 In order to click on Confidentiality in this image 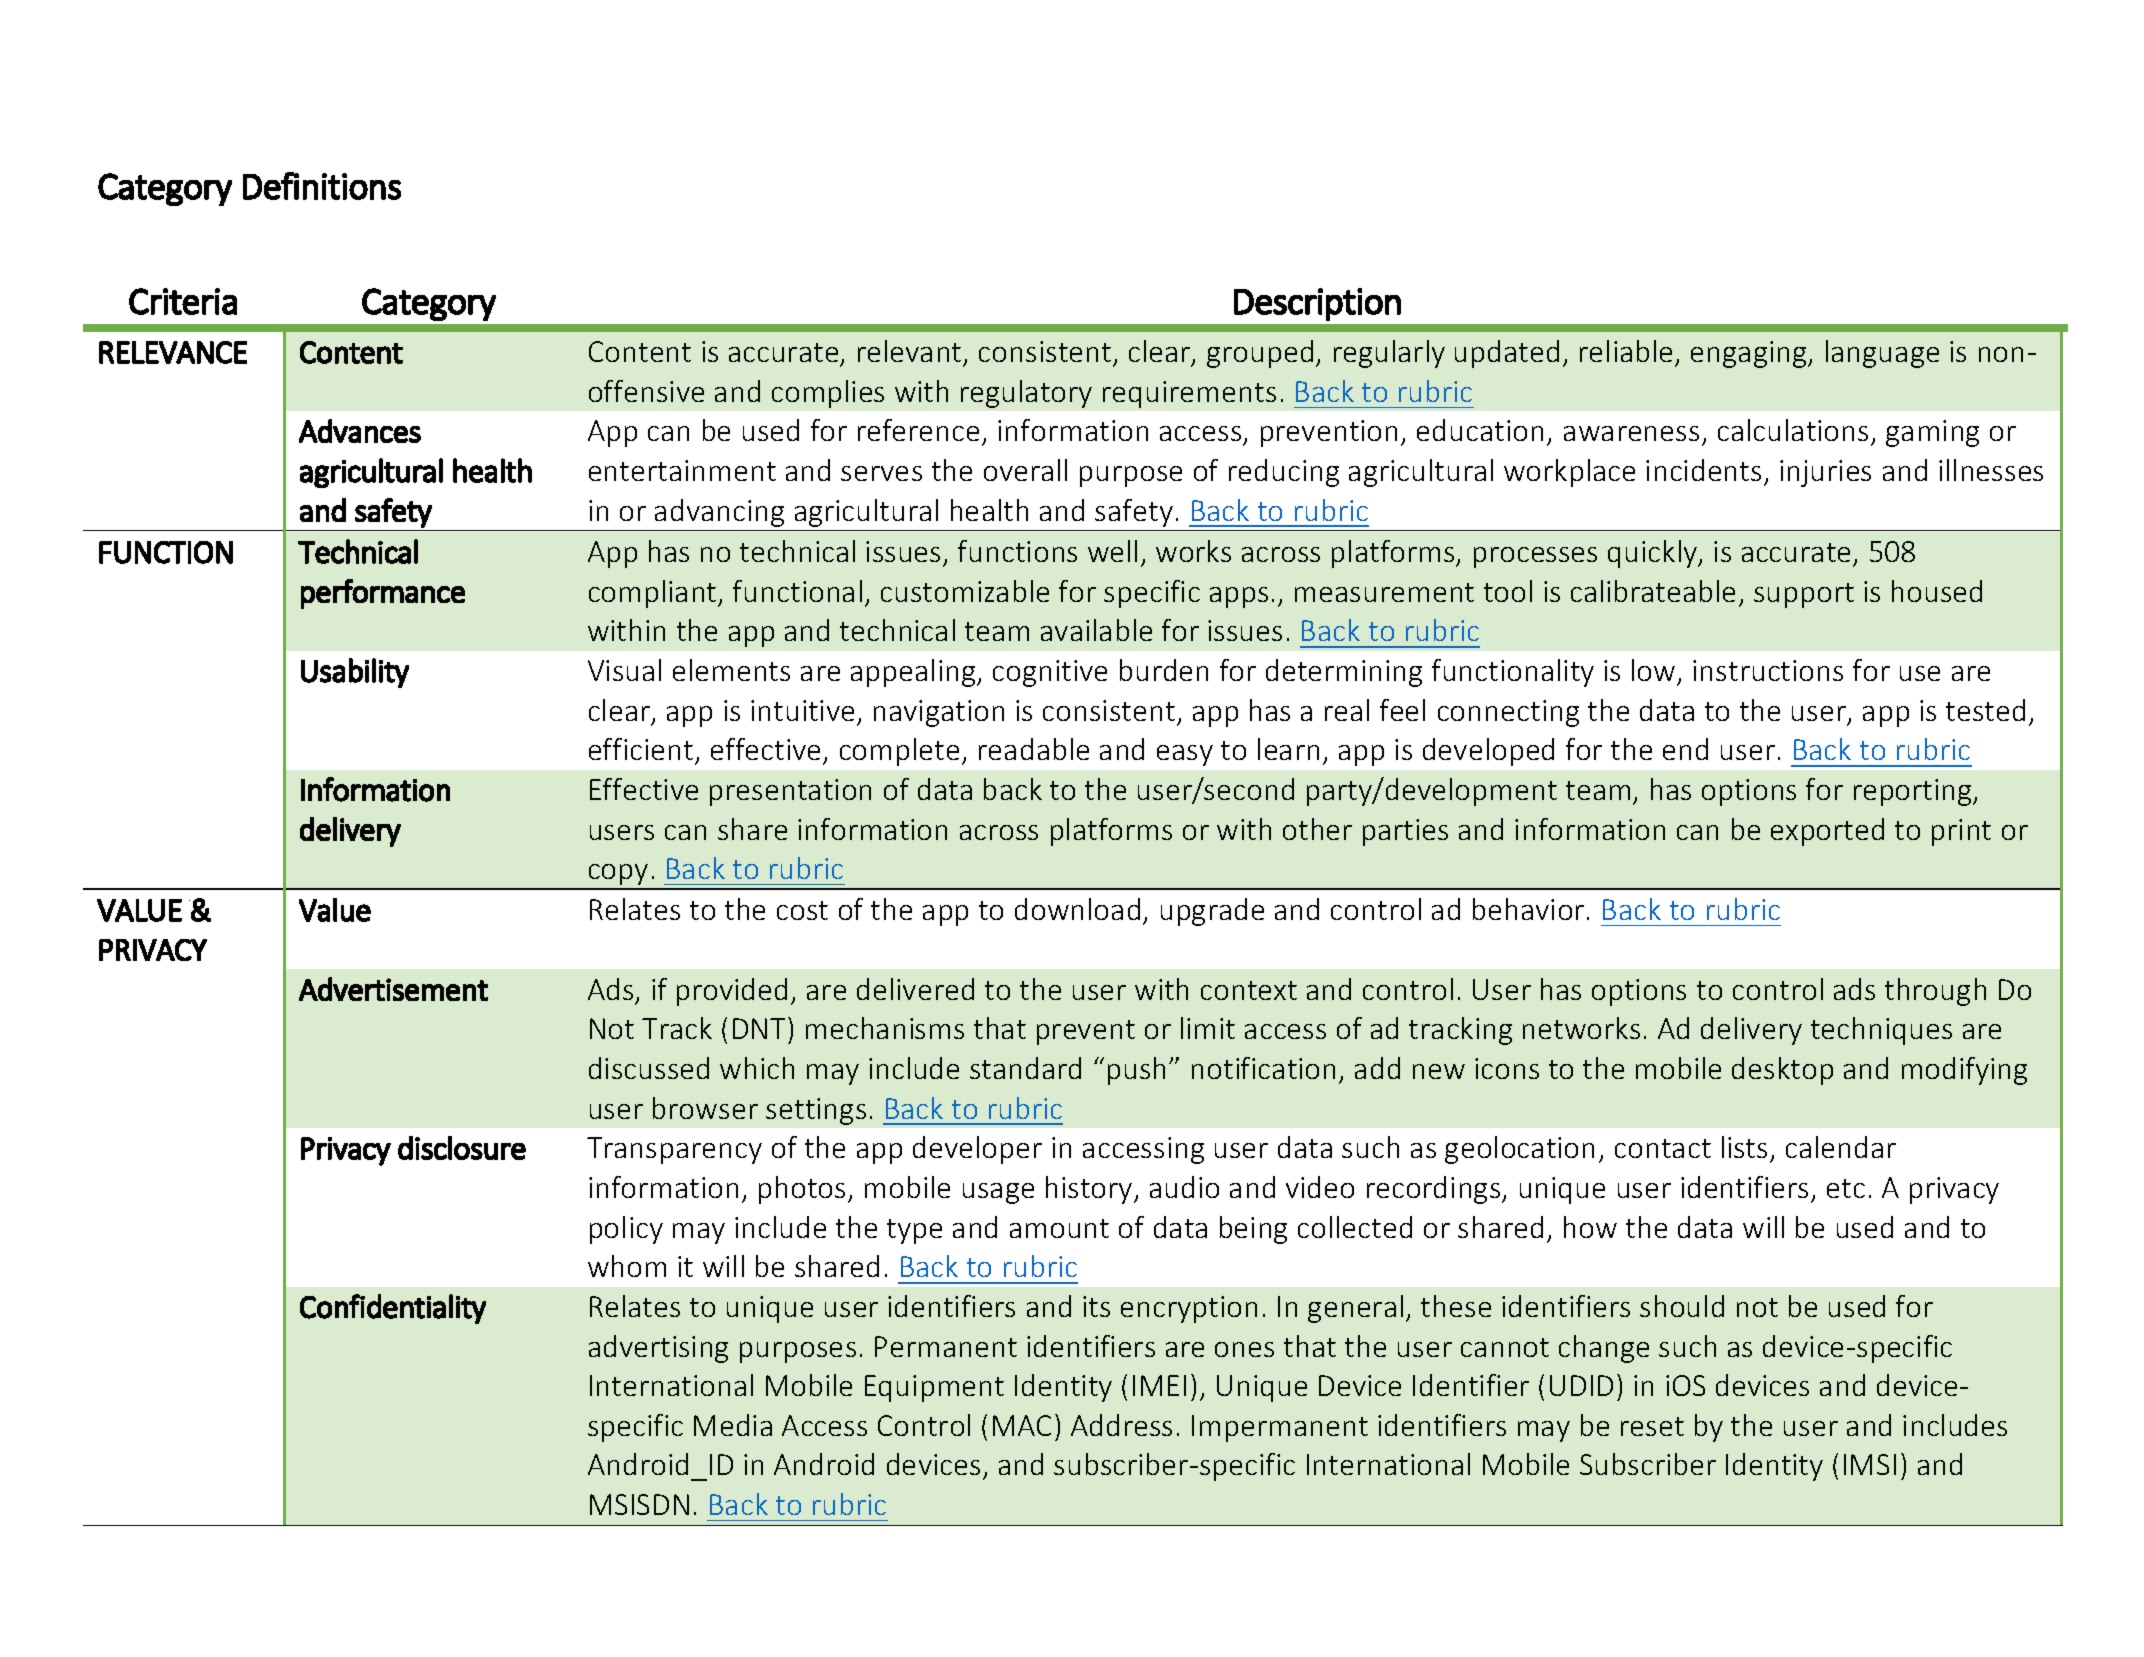, I will do `click(393, 1309)`.
